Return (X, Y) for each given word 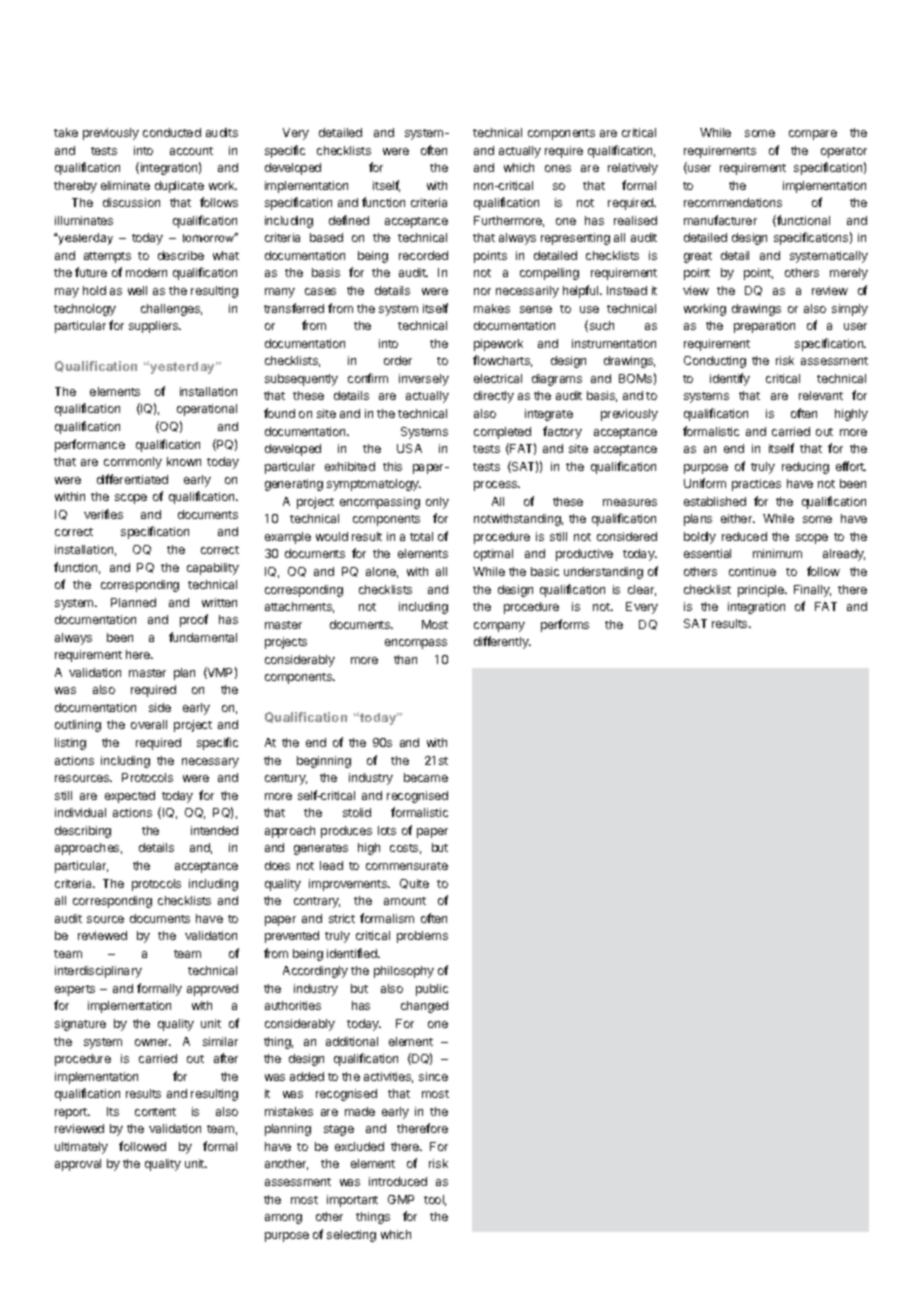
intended (214, 830)
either (738, 518)
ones (558, 168)
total (421, 536)
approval (78, 1165)
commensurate (407, 866)
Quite (414, 884)
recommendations (733, 202)
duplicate (179, 187)
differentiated (132, 479)
